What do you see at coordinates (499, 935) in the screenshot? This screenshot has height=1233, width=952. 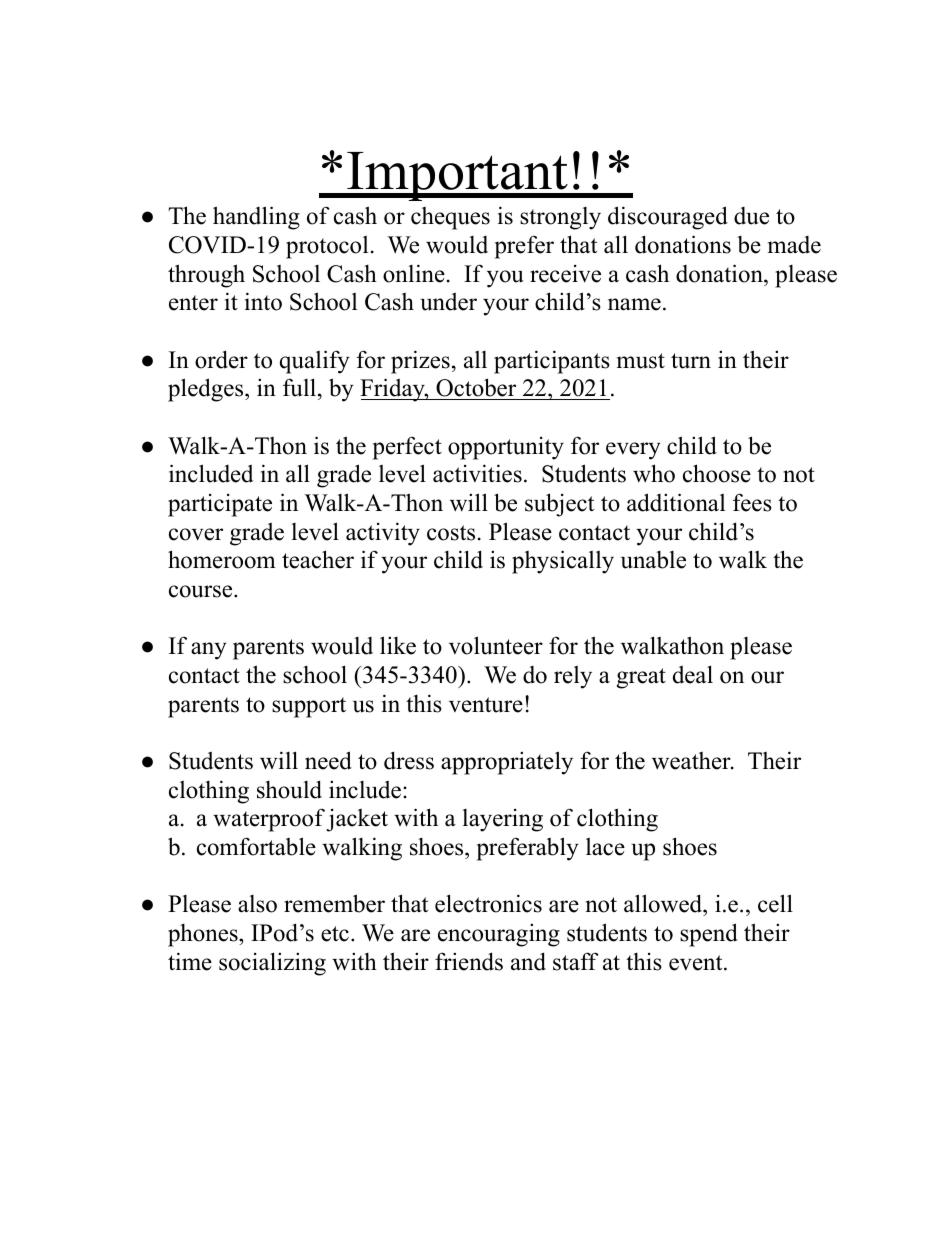 I see `encouraging` at bounding box center [499, 935].
